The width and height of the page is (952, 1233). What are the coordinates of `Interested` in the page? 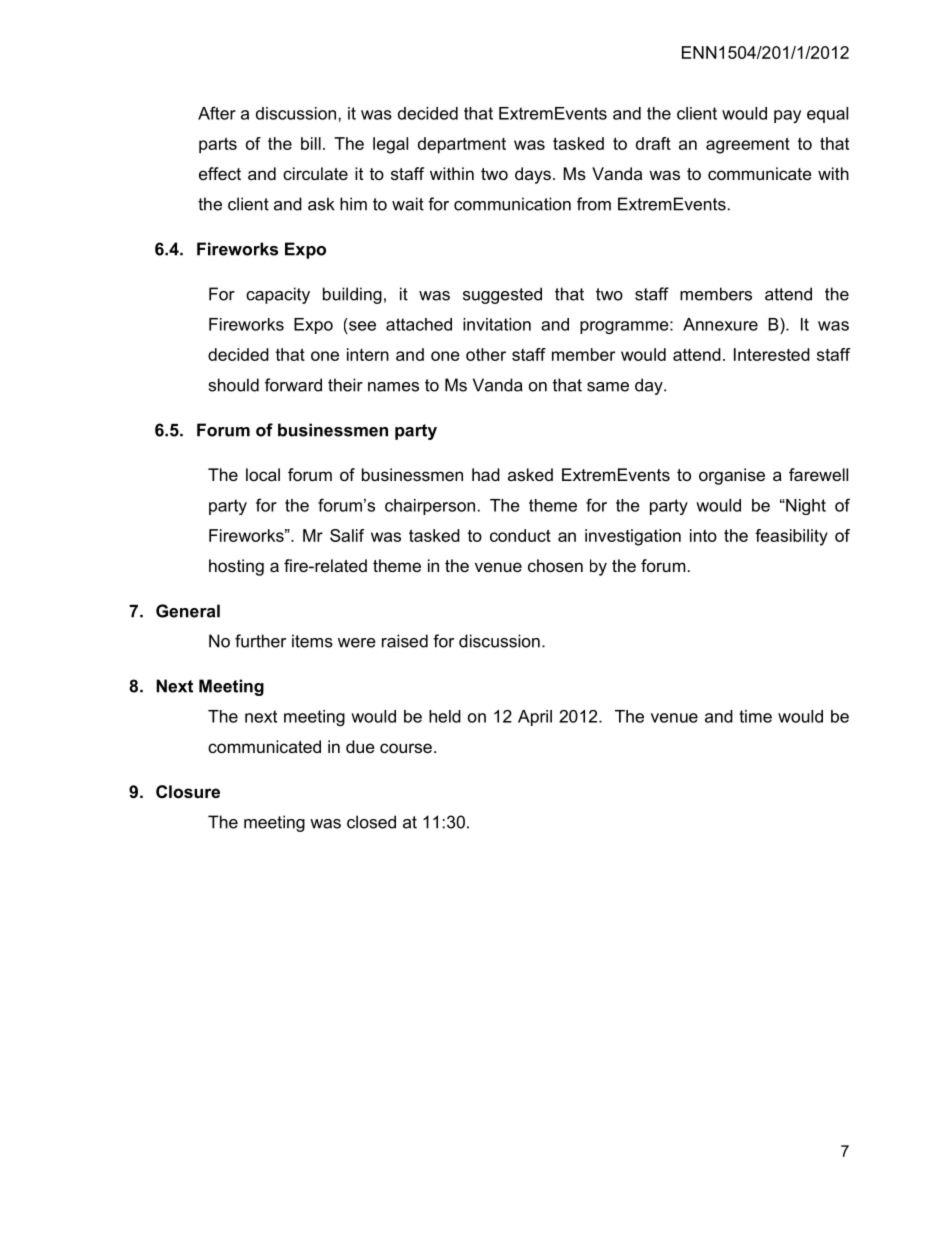 It's located at (772, 354).
